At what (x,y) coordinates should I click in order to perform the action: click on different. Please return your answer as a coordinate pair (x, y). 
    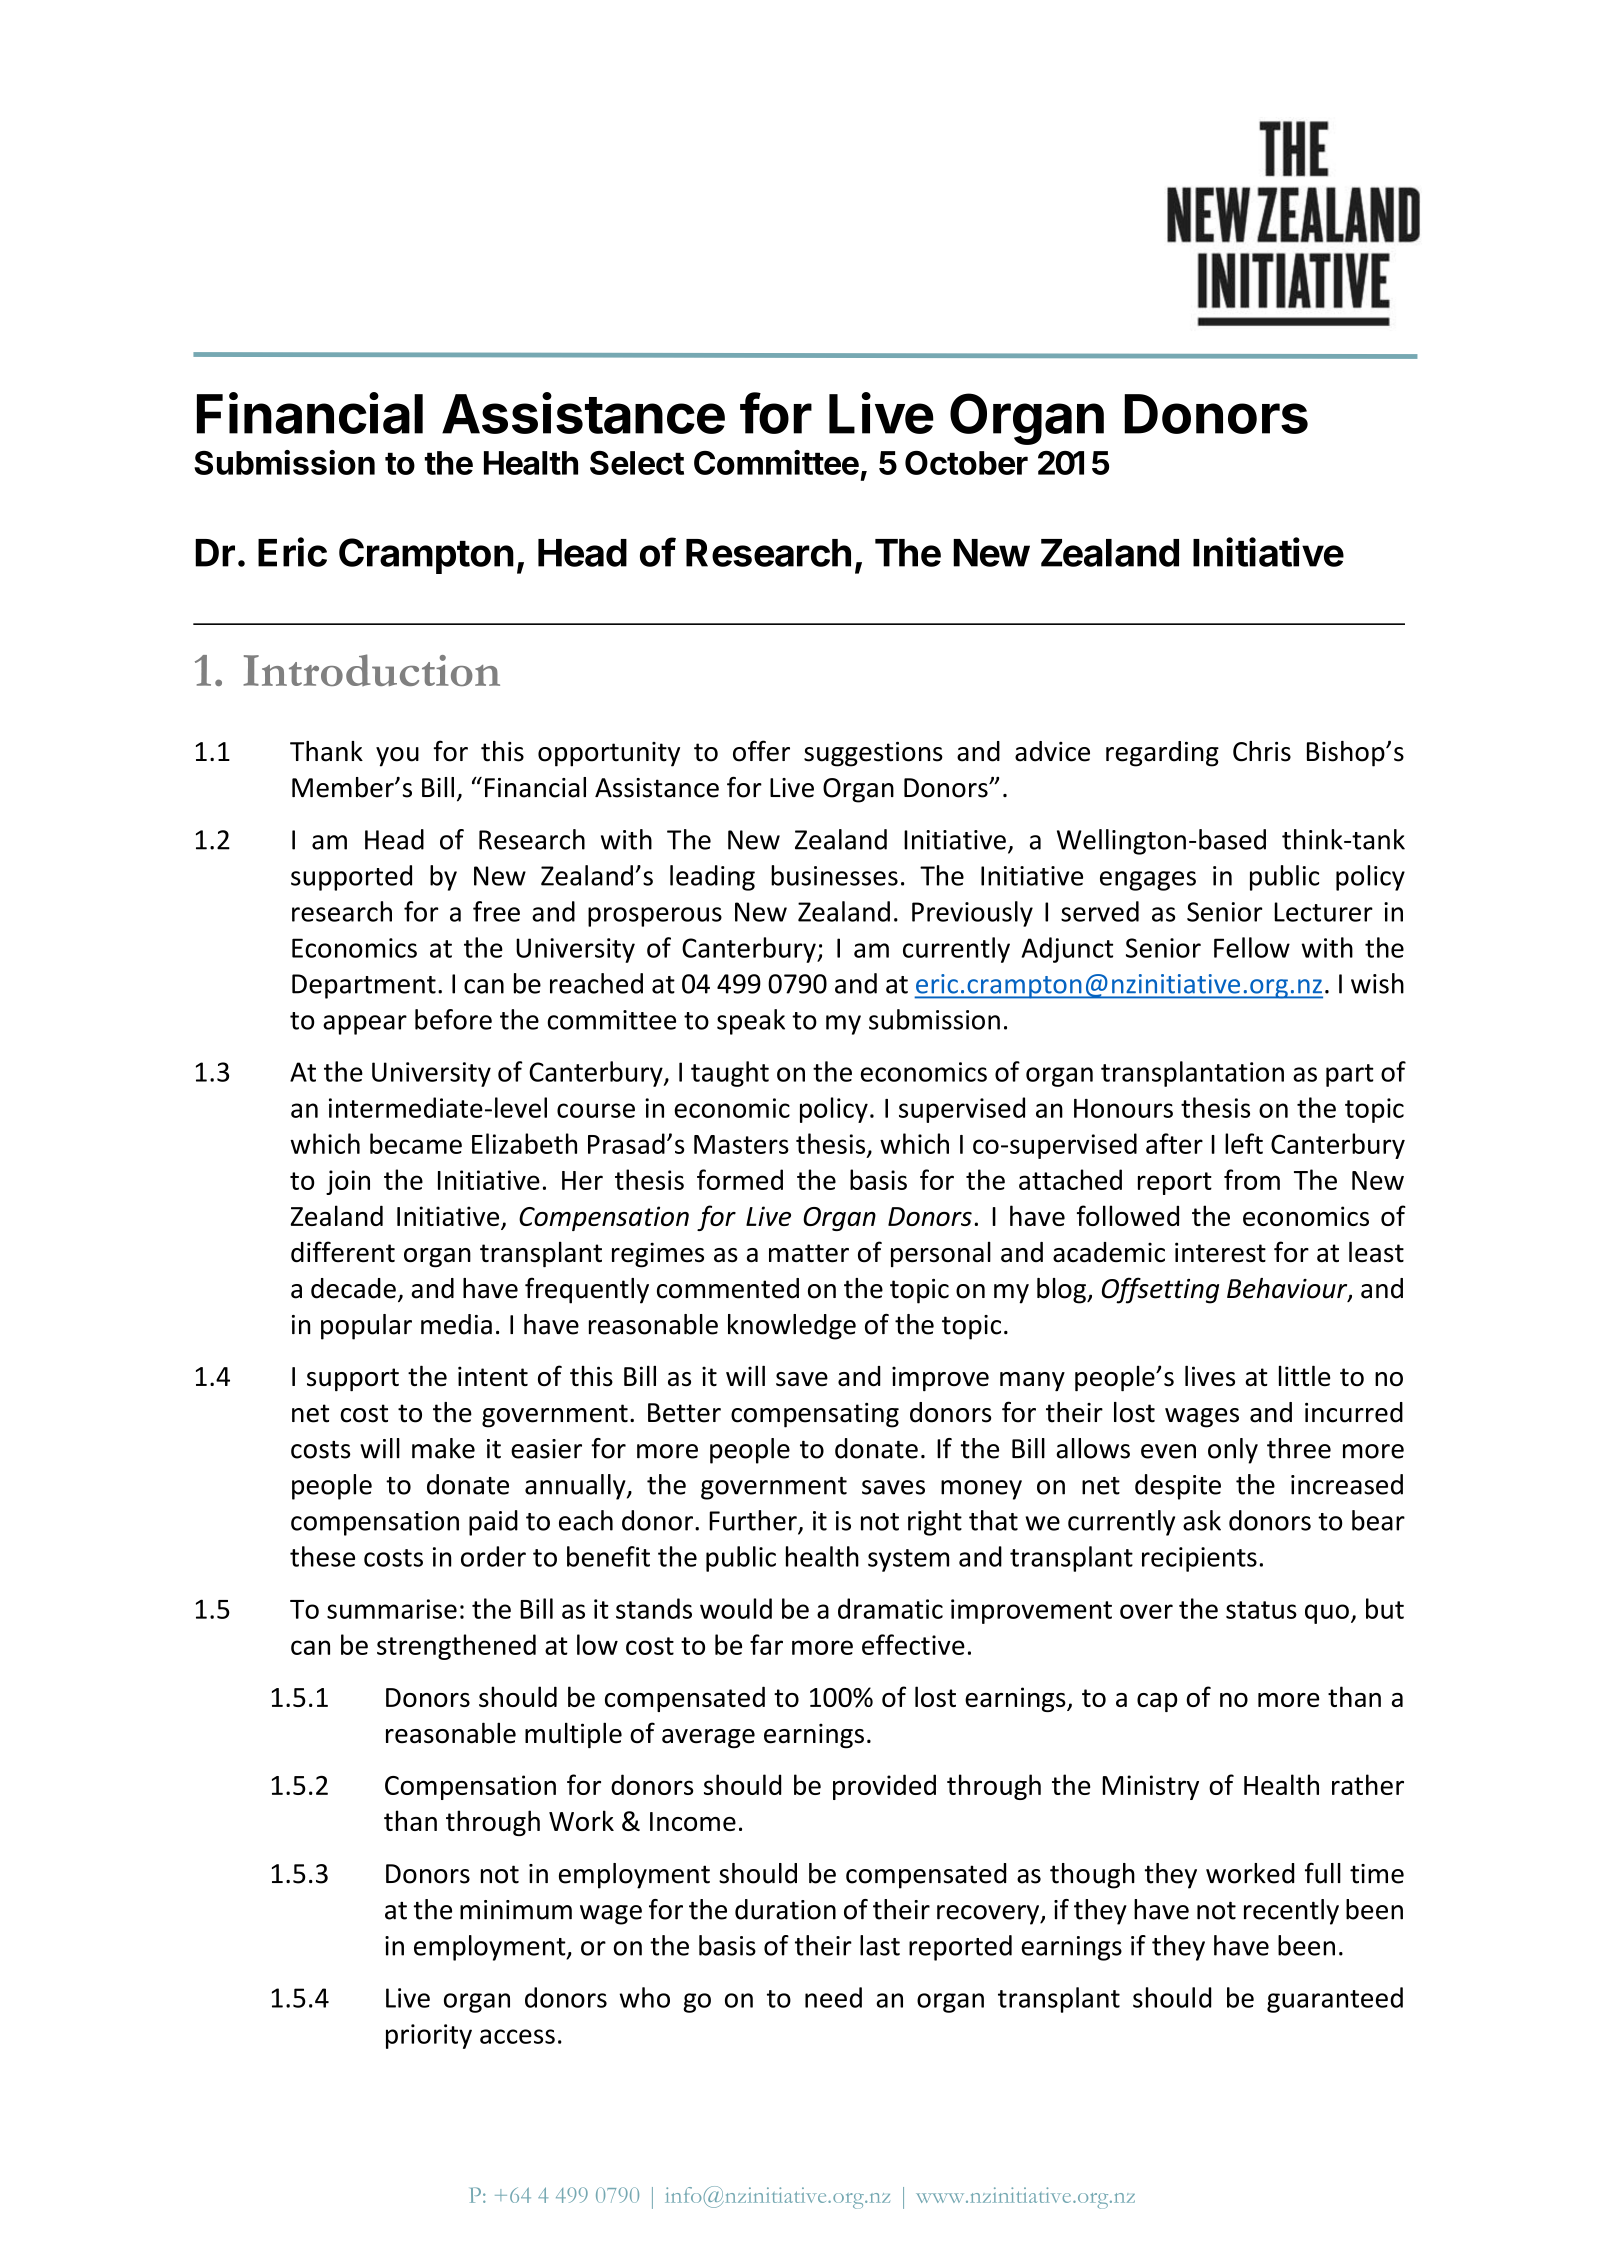
    Looking at the image, I should click on (343, 1252).
